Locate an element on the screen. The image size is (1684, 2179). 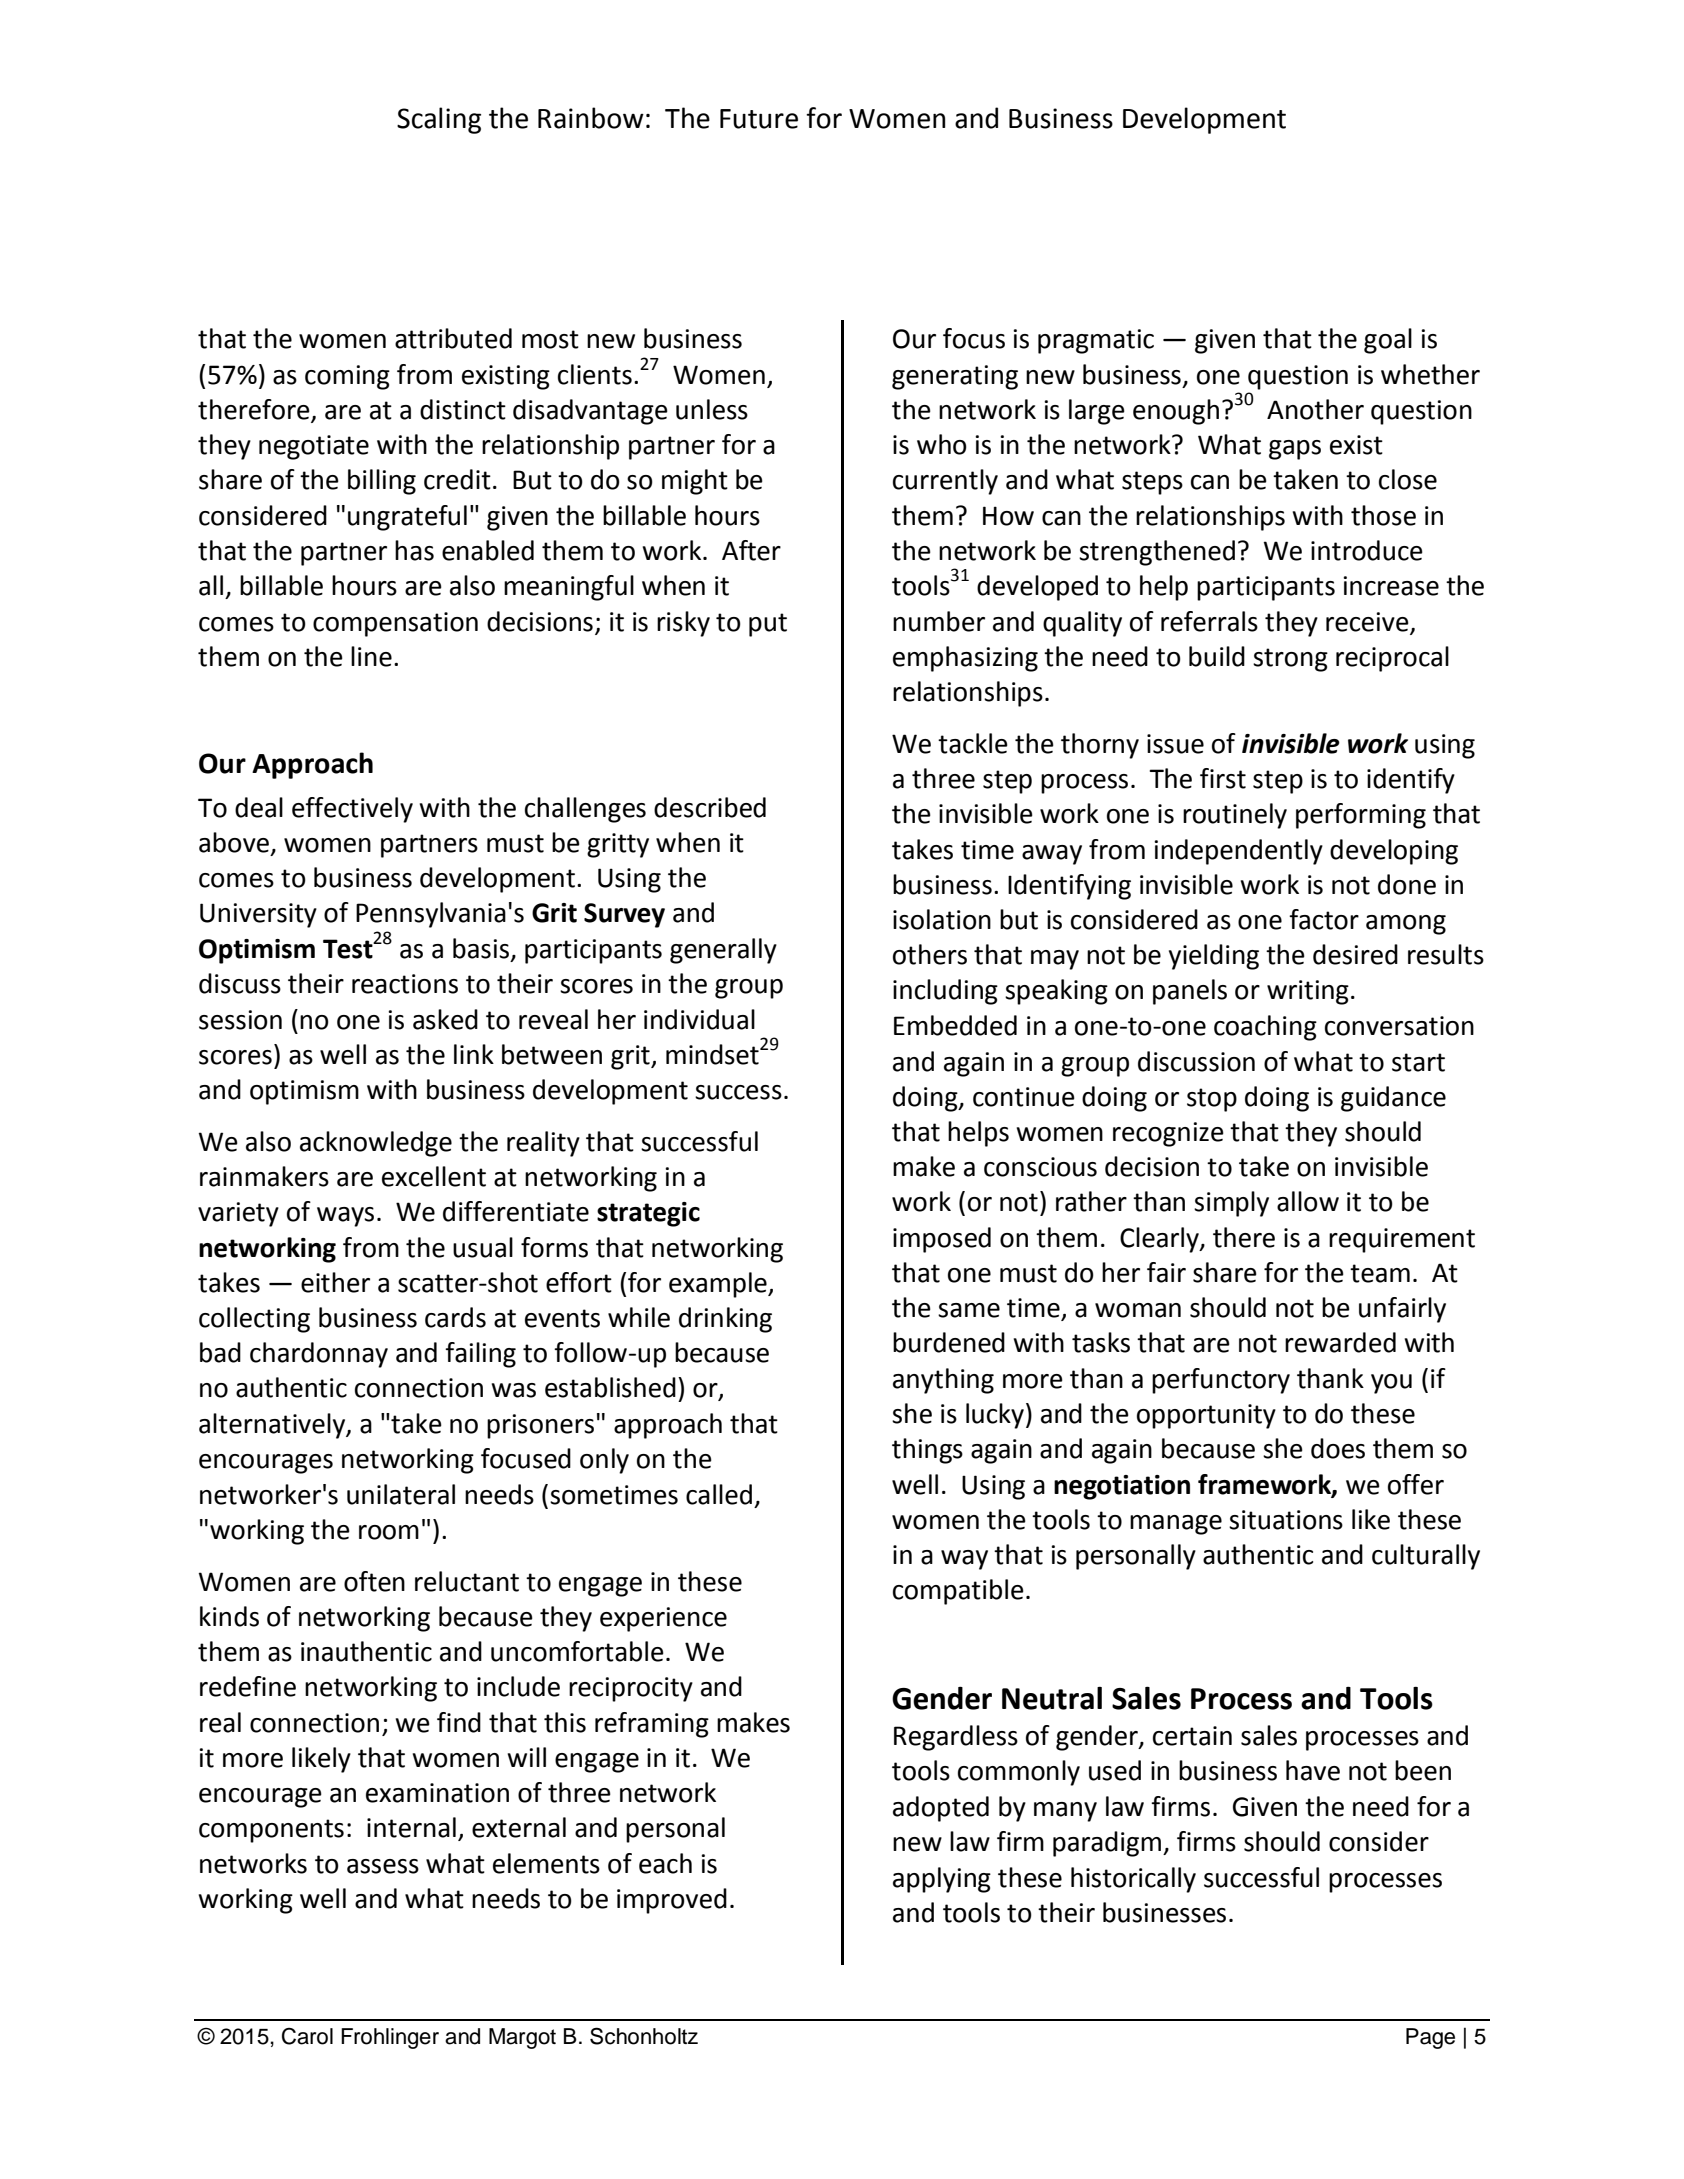
Future is located at coordinates (759, 119).
